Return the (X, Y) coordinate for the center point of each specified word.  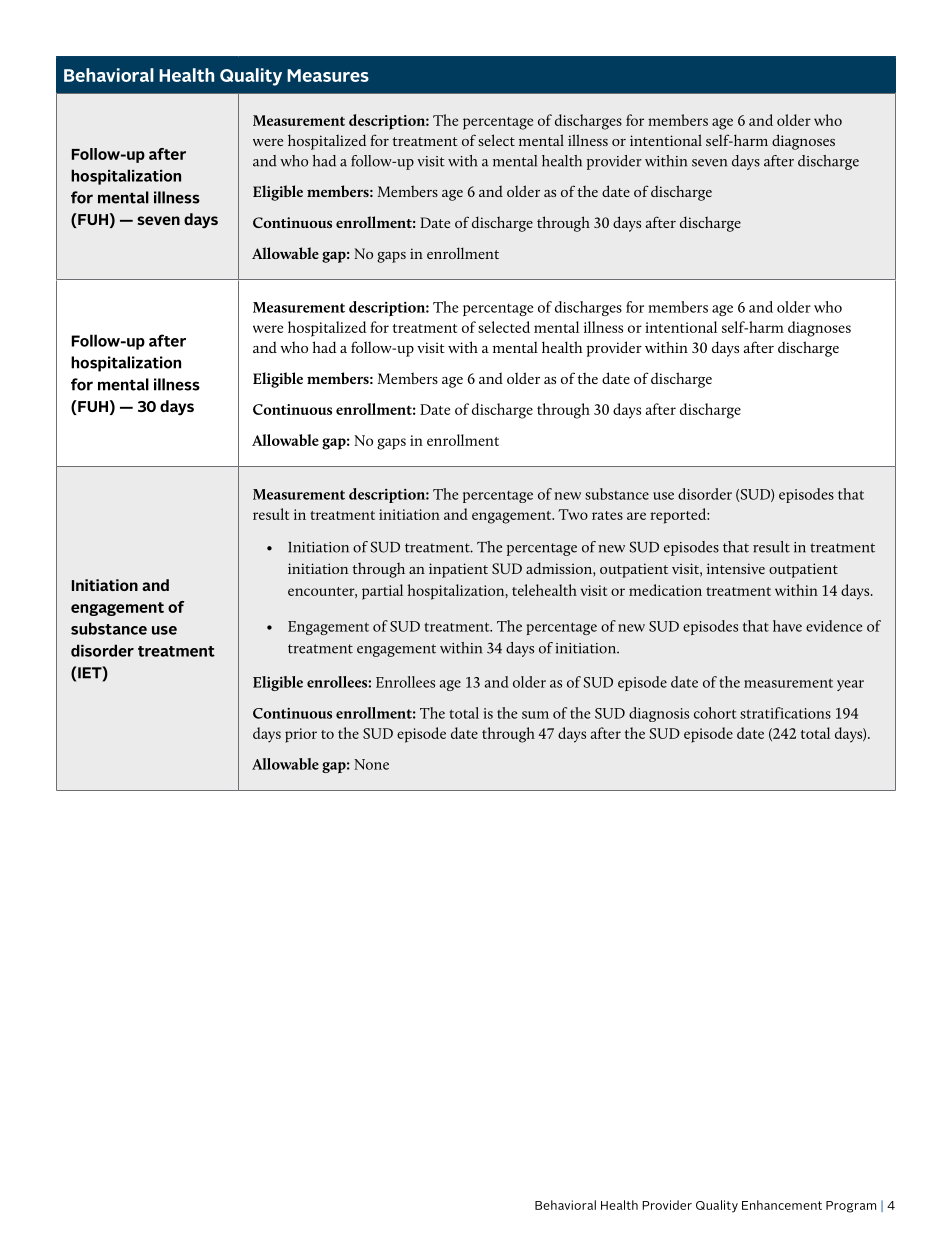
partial (382, 592)
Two (573, 514)
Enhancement (782, 1205)
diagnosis (659, 714)
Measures (328, 75)
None (371, 764)
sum (535, 715)
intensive (736, 568)
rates (607, 515)
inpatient (458, 570)
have (787, 626)
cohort (715, 713)
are (636, 516)
